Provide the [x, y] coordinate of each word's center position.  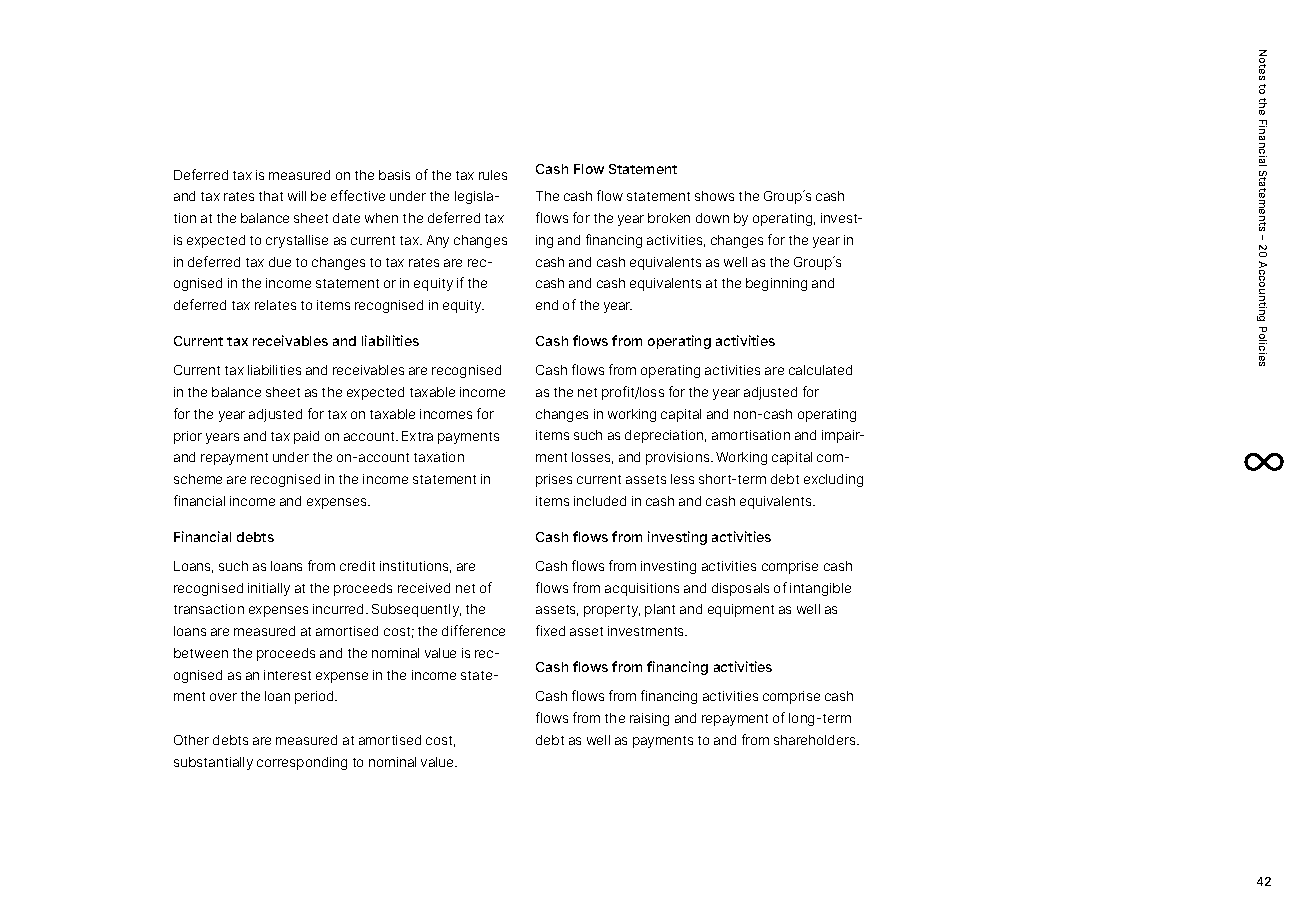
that [271, 196]
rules [493, 175]
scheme [198, 479]
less [682, 479]
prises [554, 480]
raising [649, 719]
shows [714, 196]
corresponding [302, 763]
